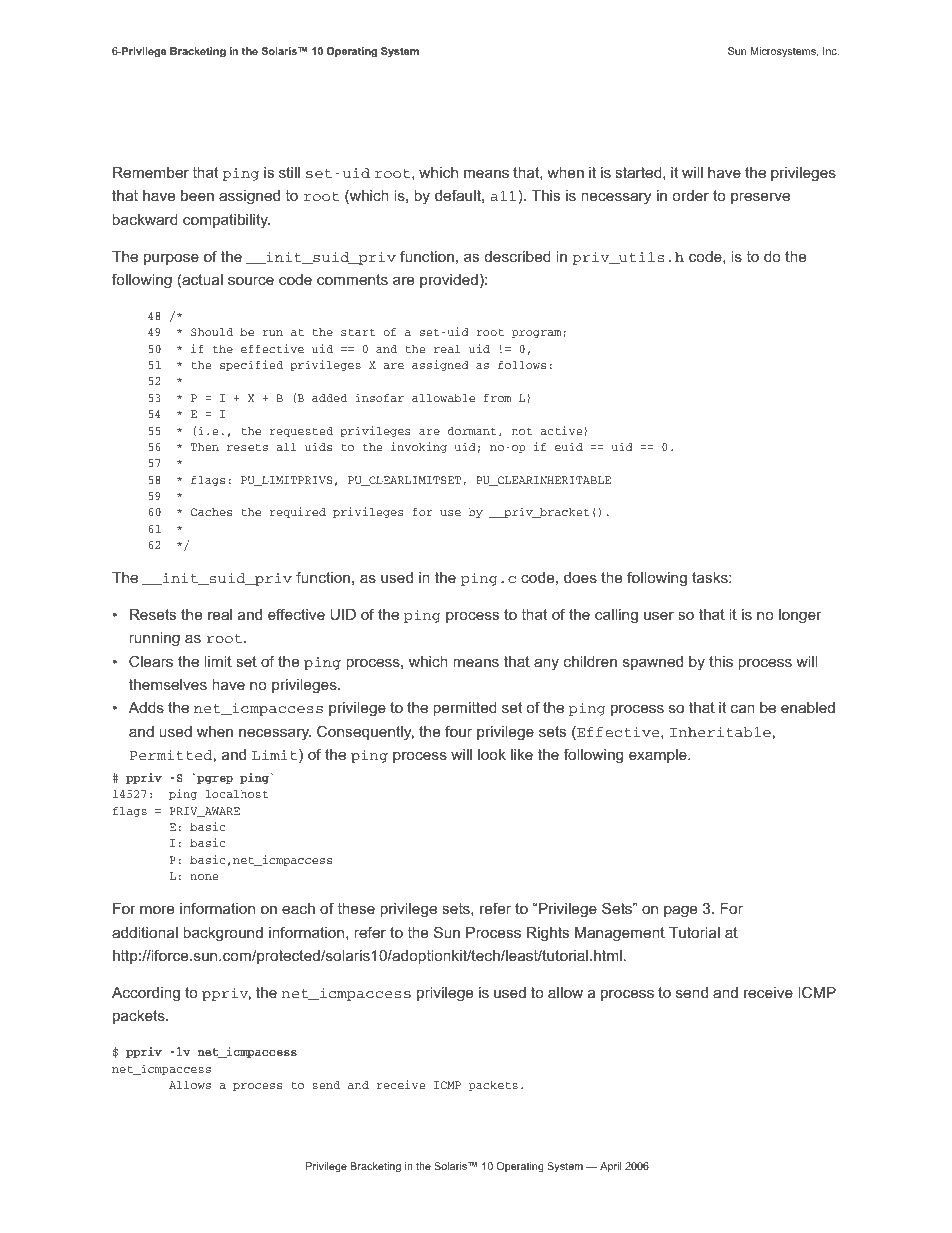 This document has width=952, height=1233. Describe the element at coordinates (146, 994) in the document. I see `According` at that location.
